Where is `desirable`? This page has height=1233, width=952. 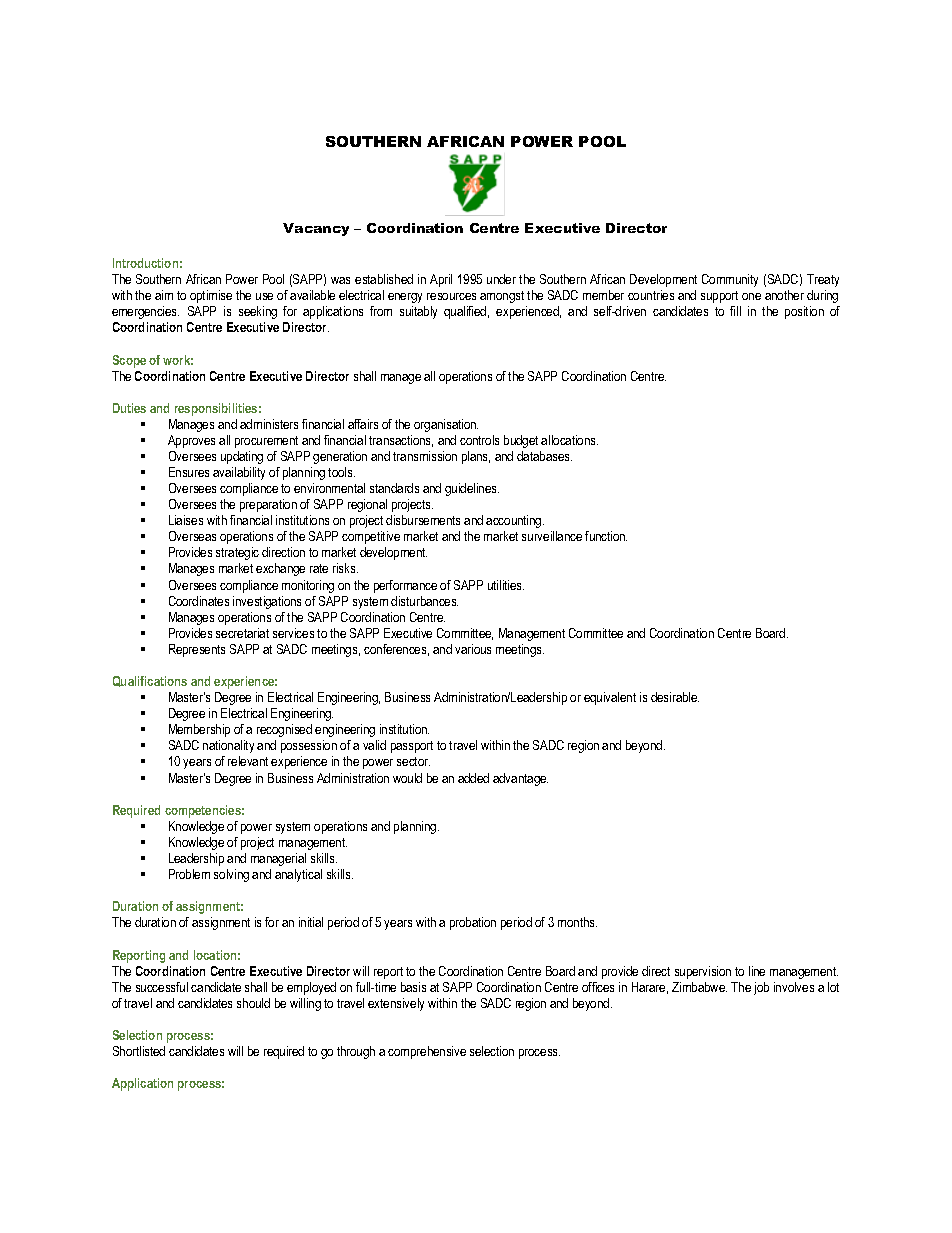
desirable is located at coordinates (675, 697).
